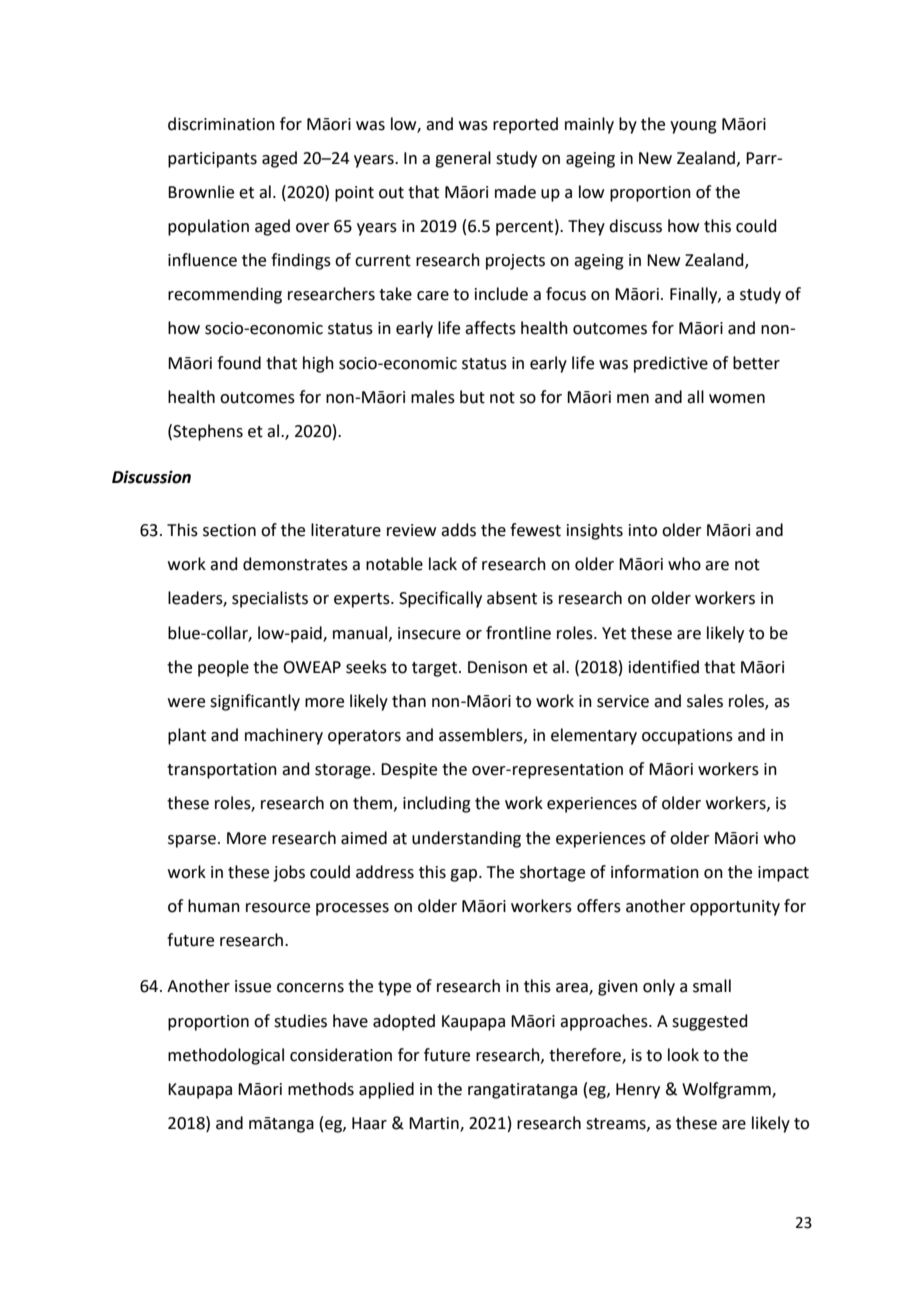 Image resolution: width=924 pixels, height=1308 pixels. What do you see at coordinates (463, 159) in the image?
I see `general` at bounding box center [463, 159].
